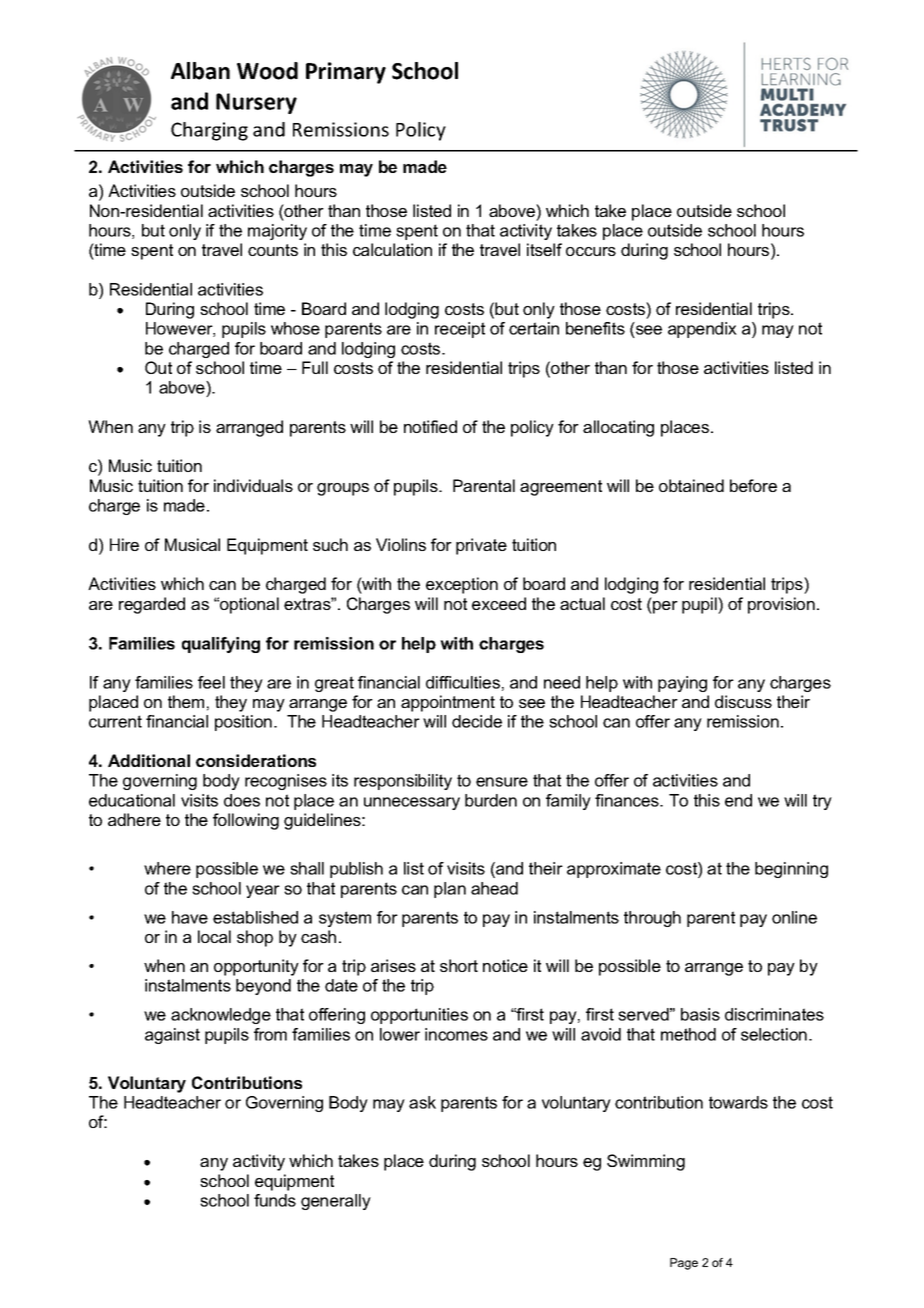  I want to click on discuss, so click(743, 701).
